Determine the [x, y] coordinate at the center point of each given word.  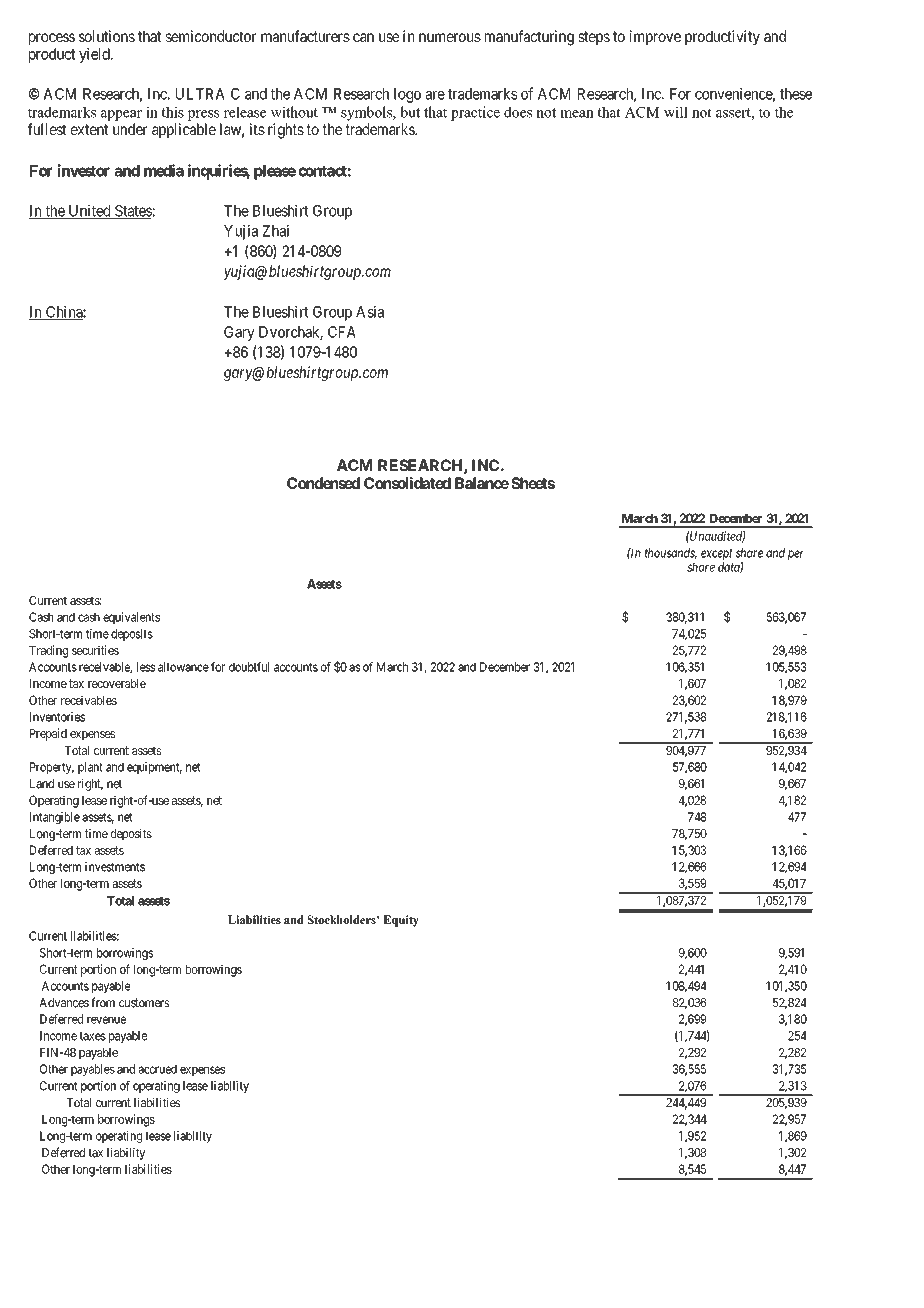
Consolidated [407, 483]
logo [407, 95]
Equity [401, 921]
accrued [157, 1069]
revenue [106, 1020]
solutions [107, 36]
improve [655, 37]
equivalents [131, 618]
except [717, 556]
